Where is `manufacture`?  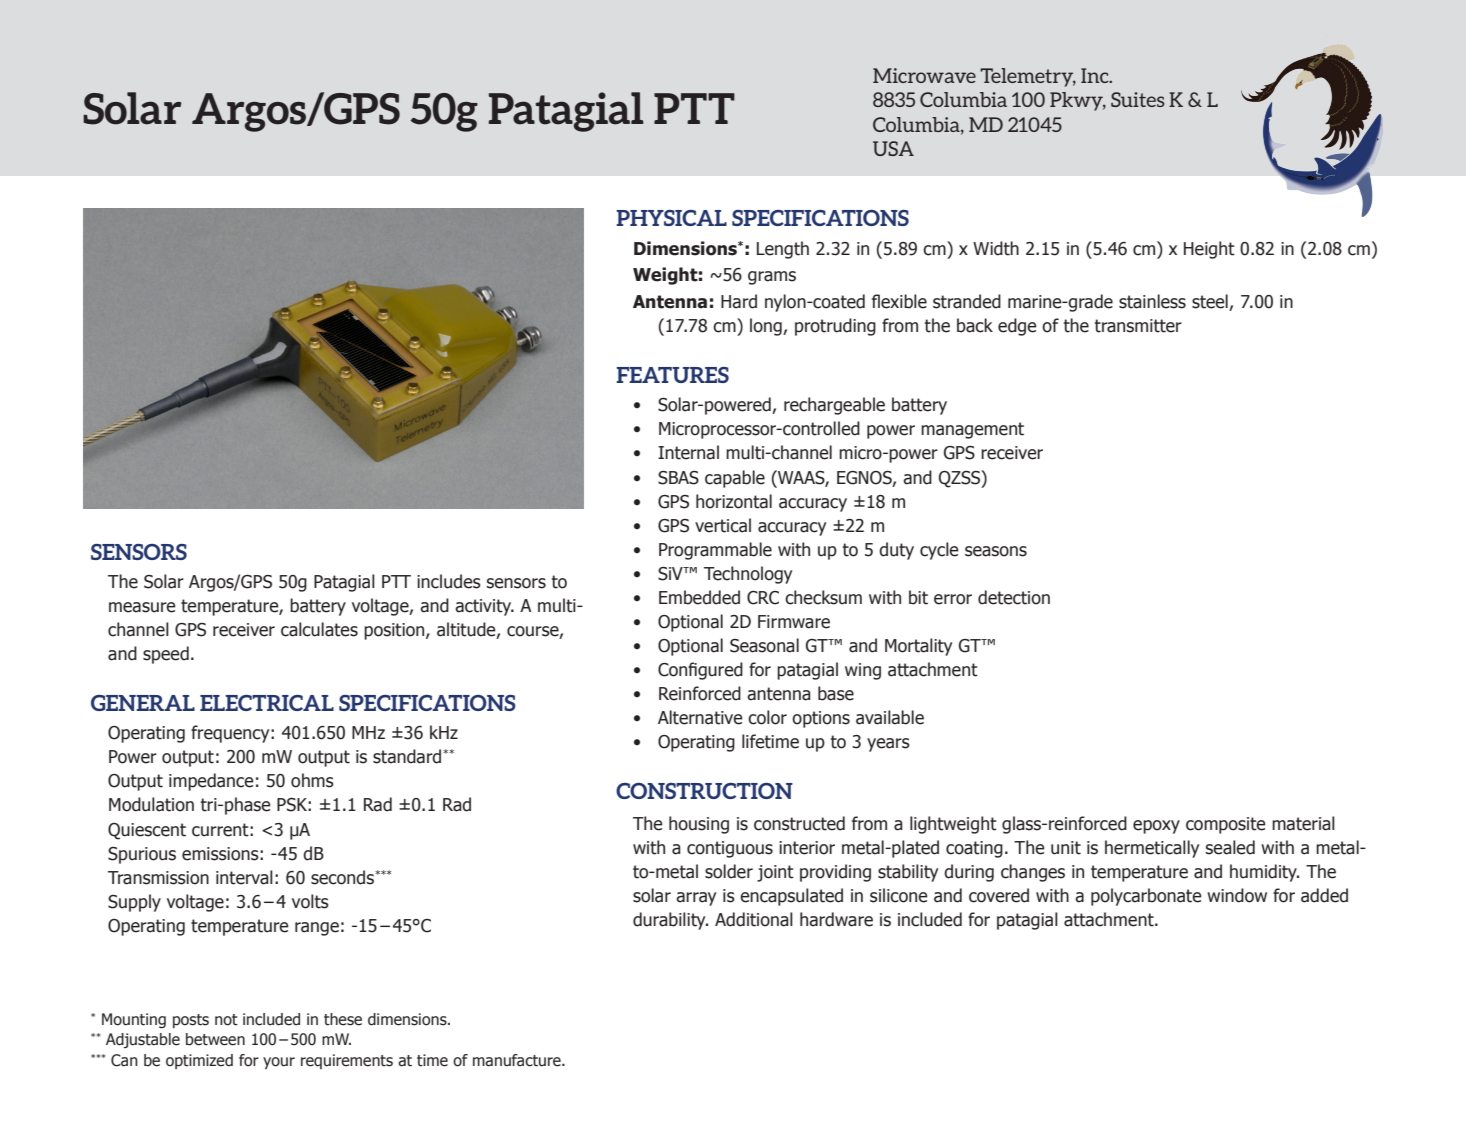 manufacture is located at coordinates (518, 1060).
